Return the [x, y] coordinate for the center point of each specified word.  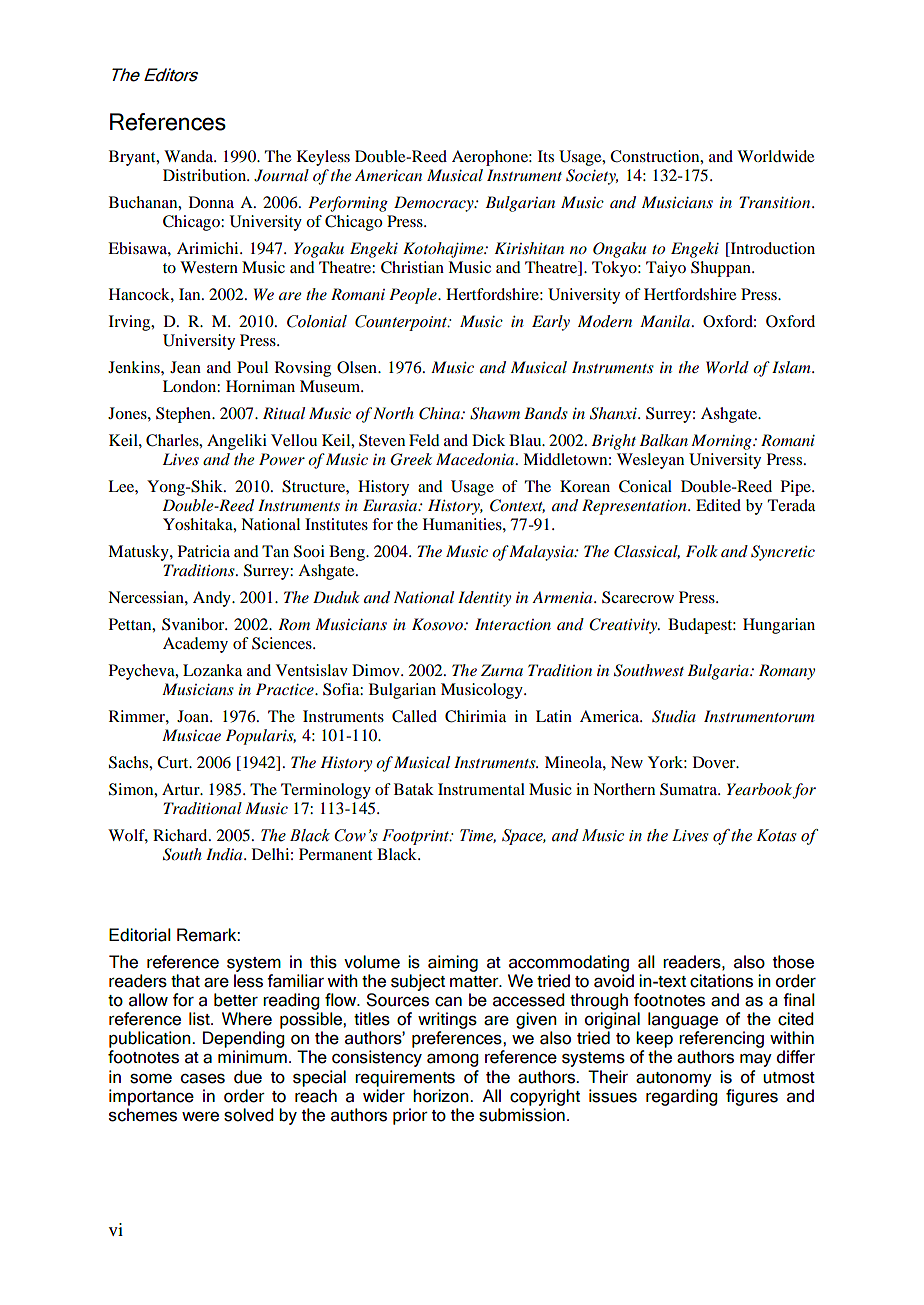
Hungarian [779, 626]
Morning [722, 442]
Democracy [435, 204]
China [440, 413]
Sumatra [689, 789]
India [225, 854]
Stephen [184, 415]
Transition [776, 202]
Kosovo [438, 624]
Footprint [417, 837]
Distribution [206, 175]
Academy [195, 645]
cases [203, 1079]
